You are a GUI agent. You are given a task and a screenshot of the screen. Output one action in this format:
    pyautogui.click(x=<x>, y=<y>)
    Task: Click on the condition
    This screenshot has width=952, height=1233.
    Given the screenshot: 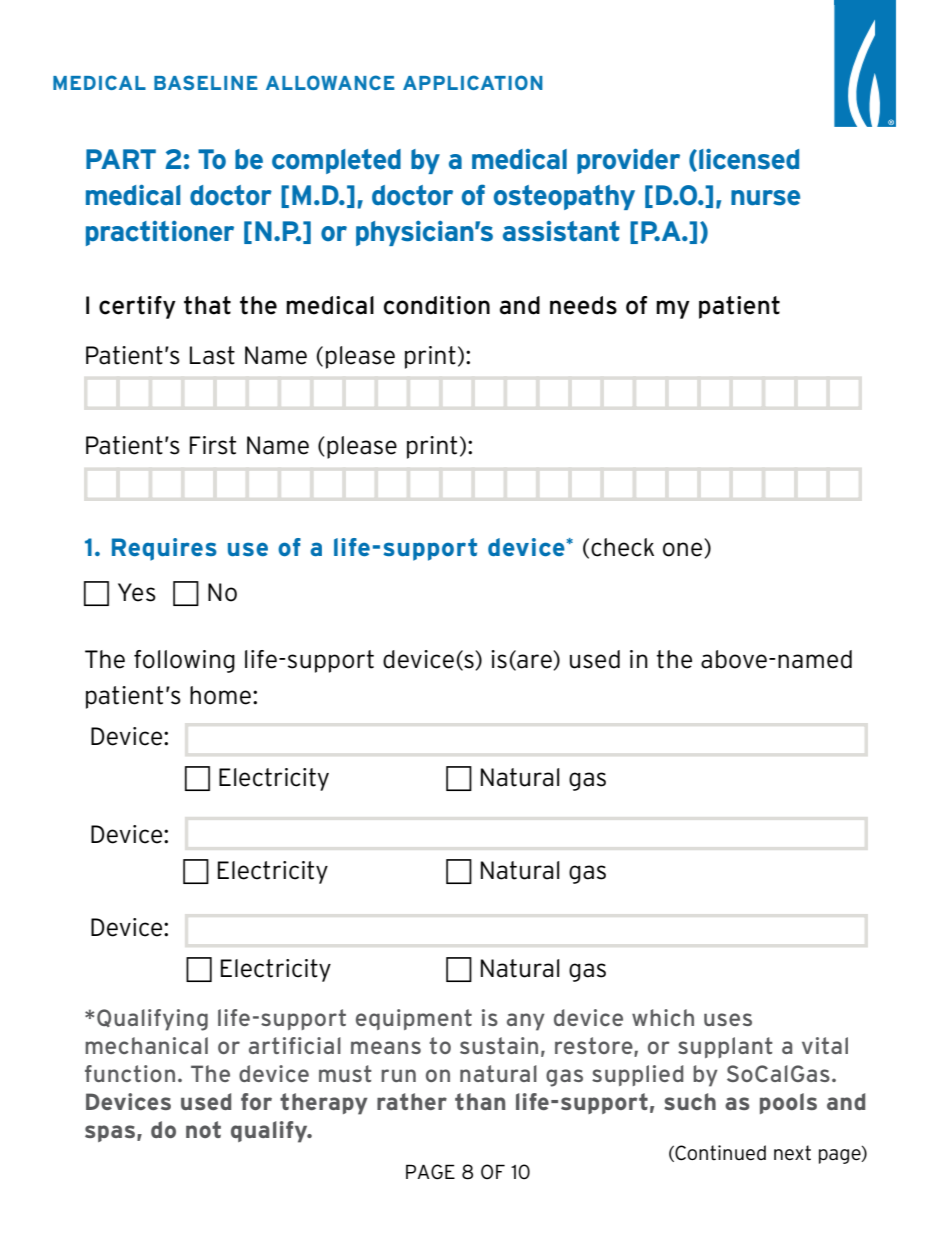 What is the action you would take?
    pyautogui.click(x=437, y=305)
